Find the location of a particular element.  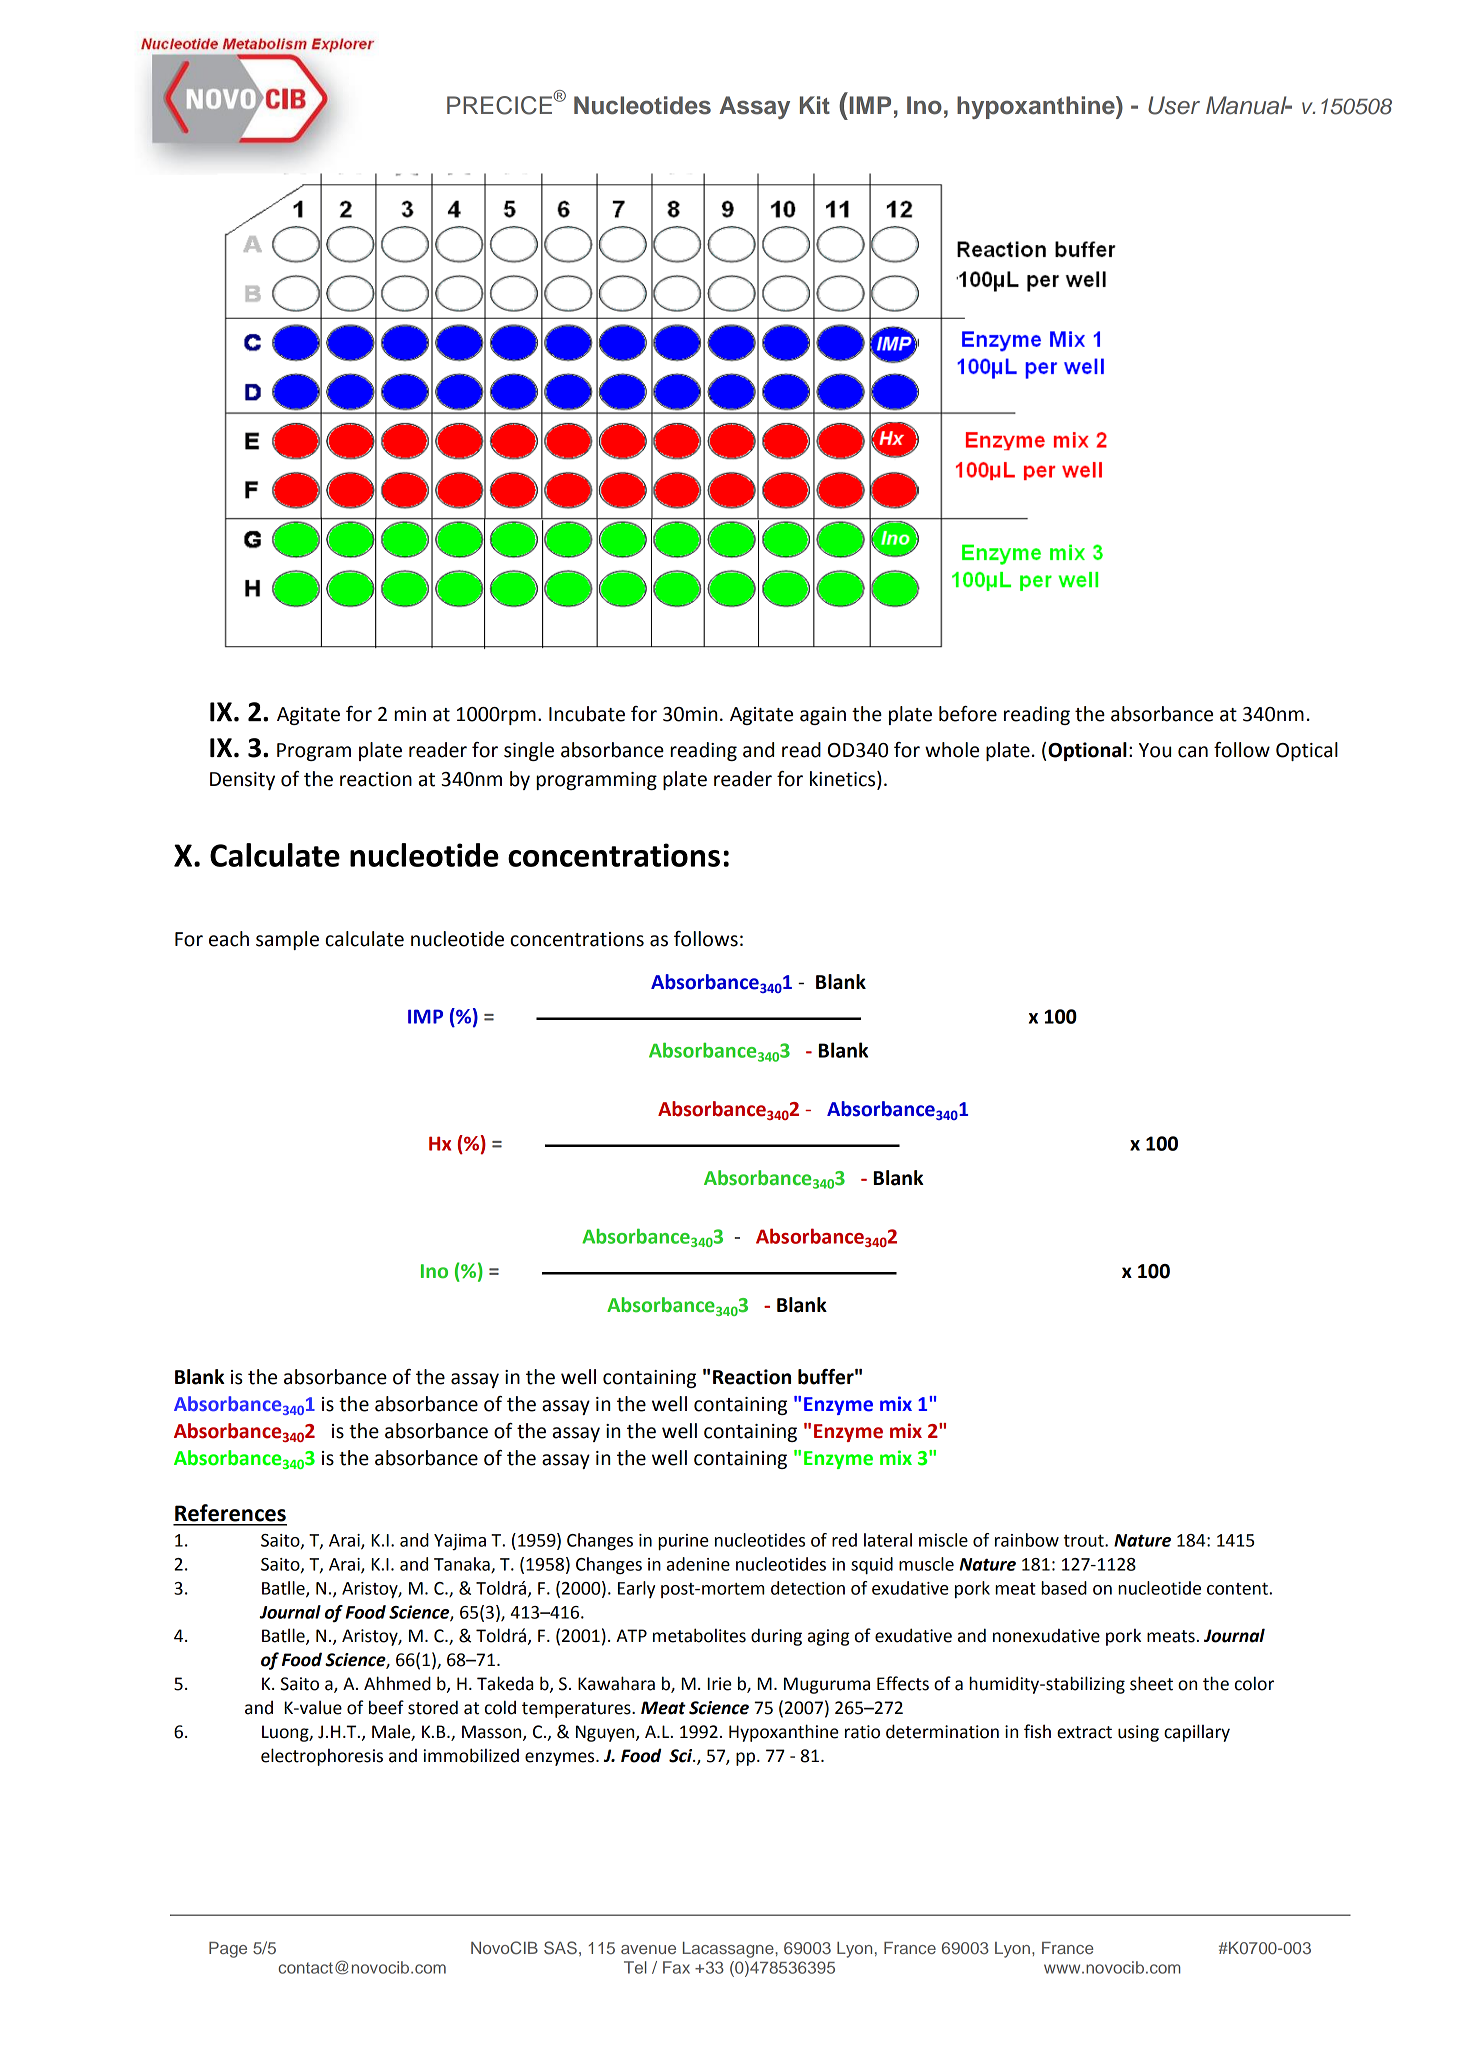

kinetics is located at coordinates (844, 780).
